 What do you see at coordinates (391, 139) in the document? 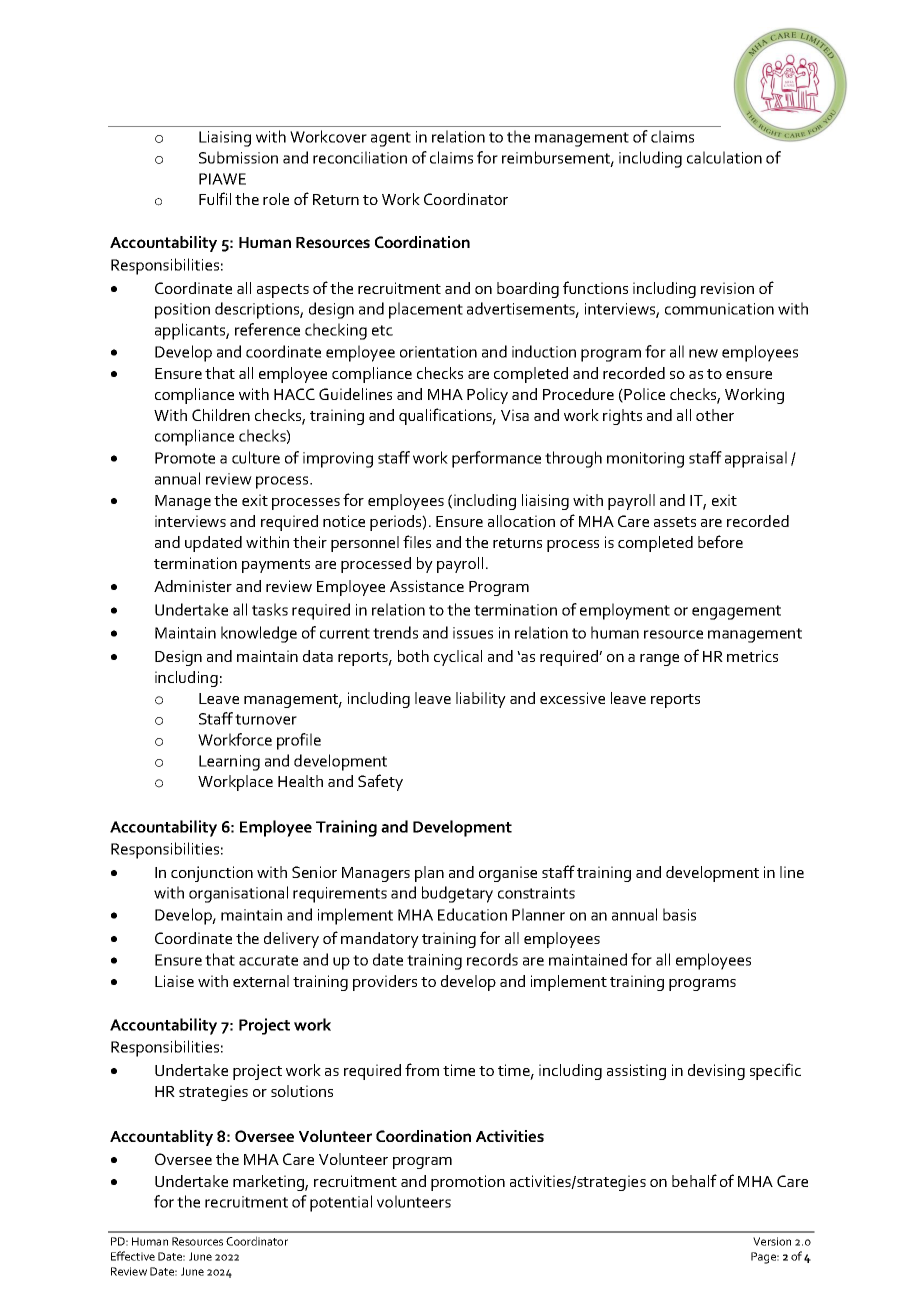
I see `agent` at bounding box center [391, 139].
